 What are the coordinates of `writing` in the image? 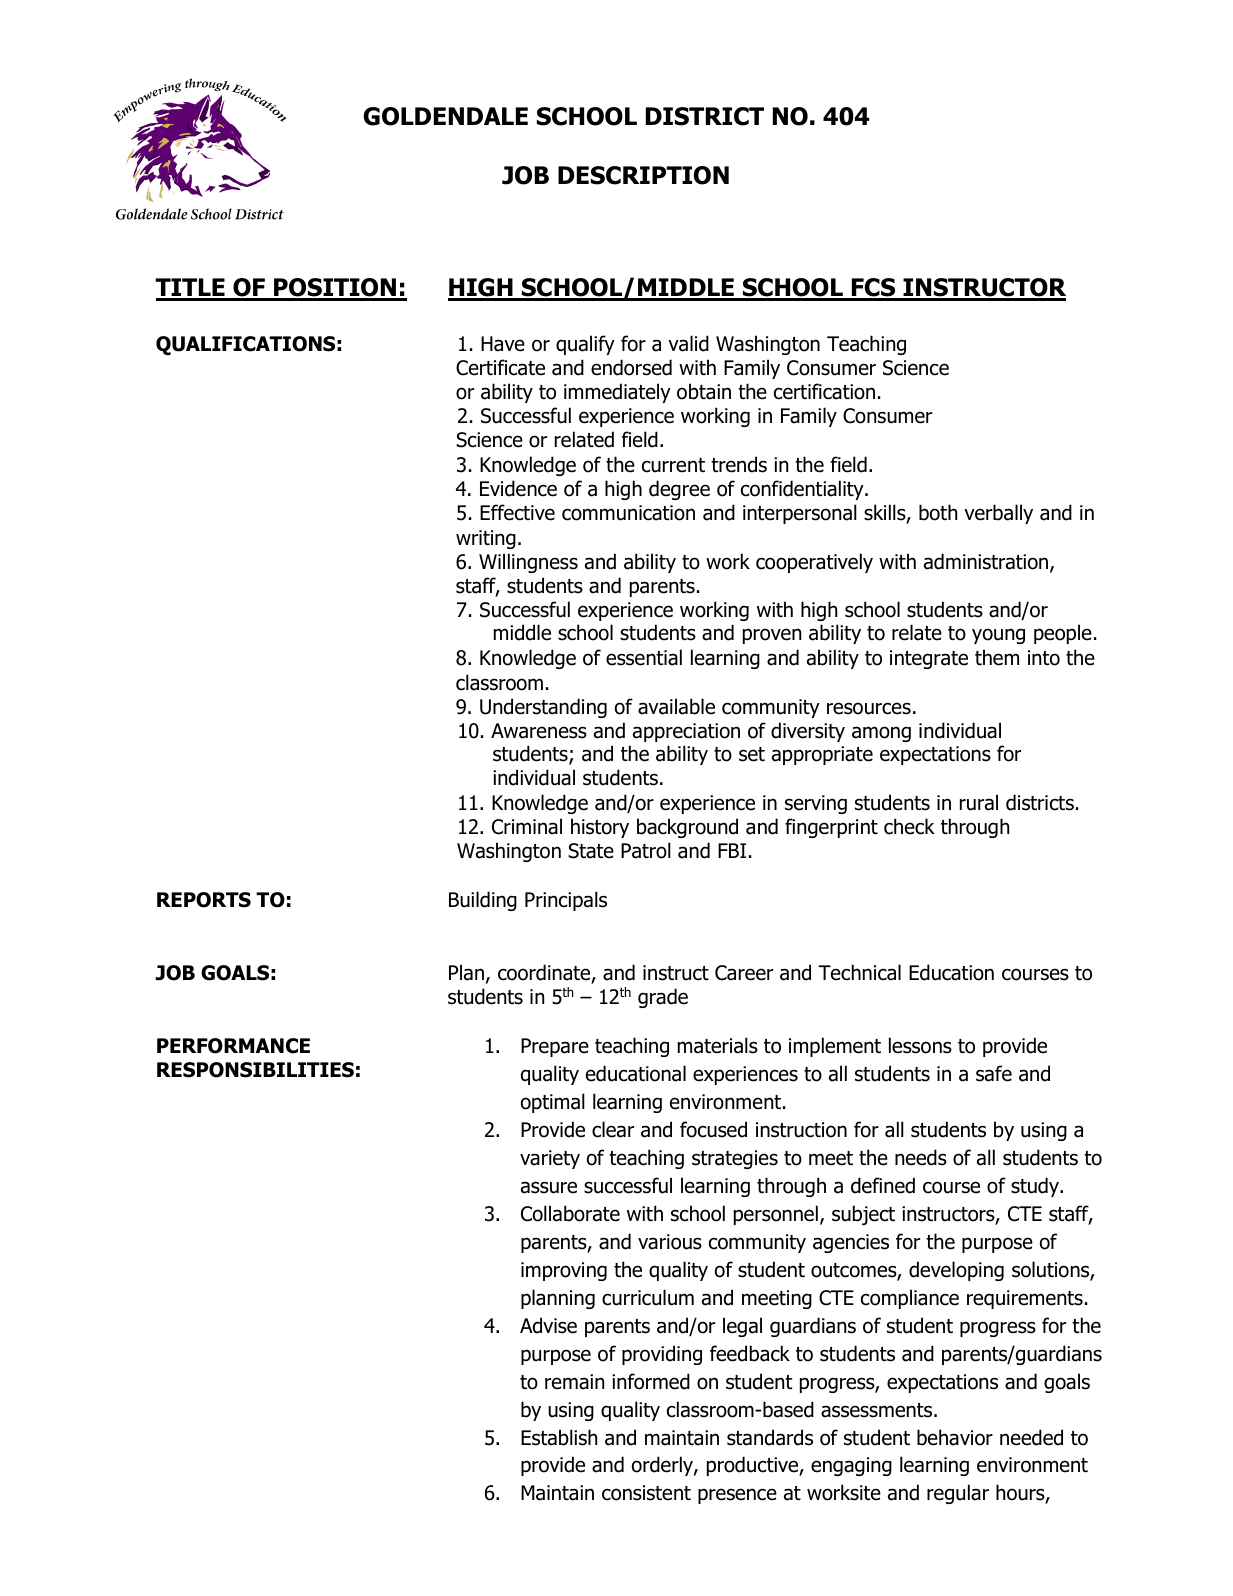 It's located at (486, 539).
